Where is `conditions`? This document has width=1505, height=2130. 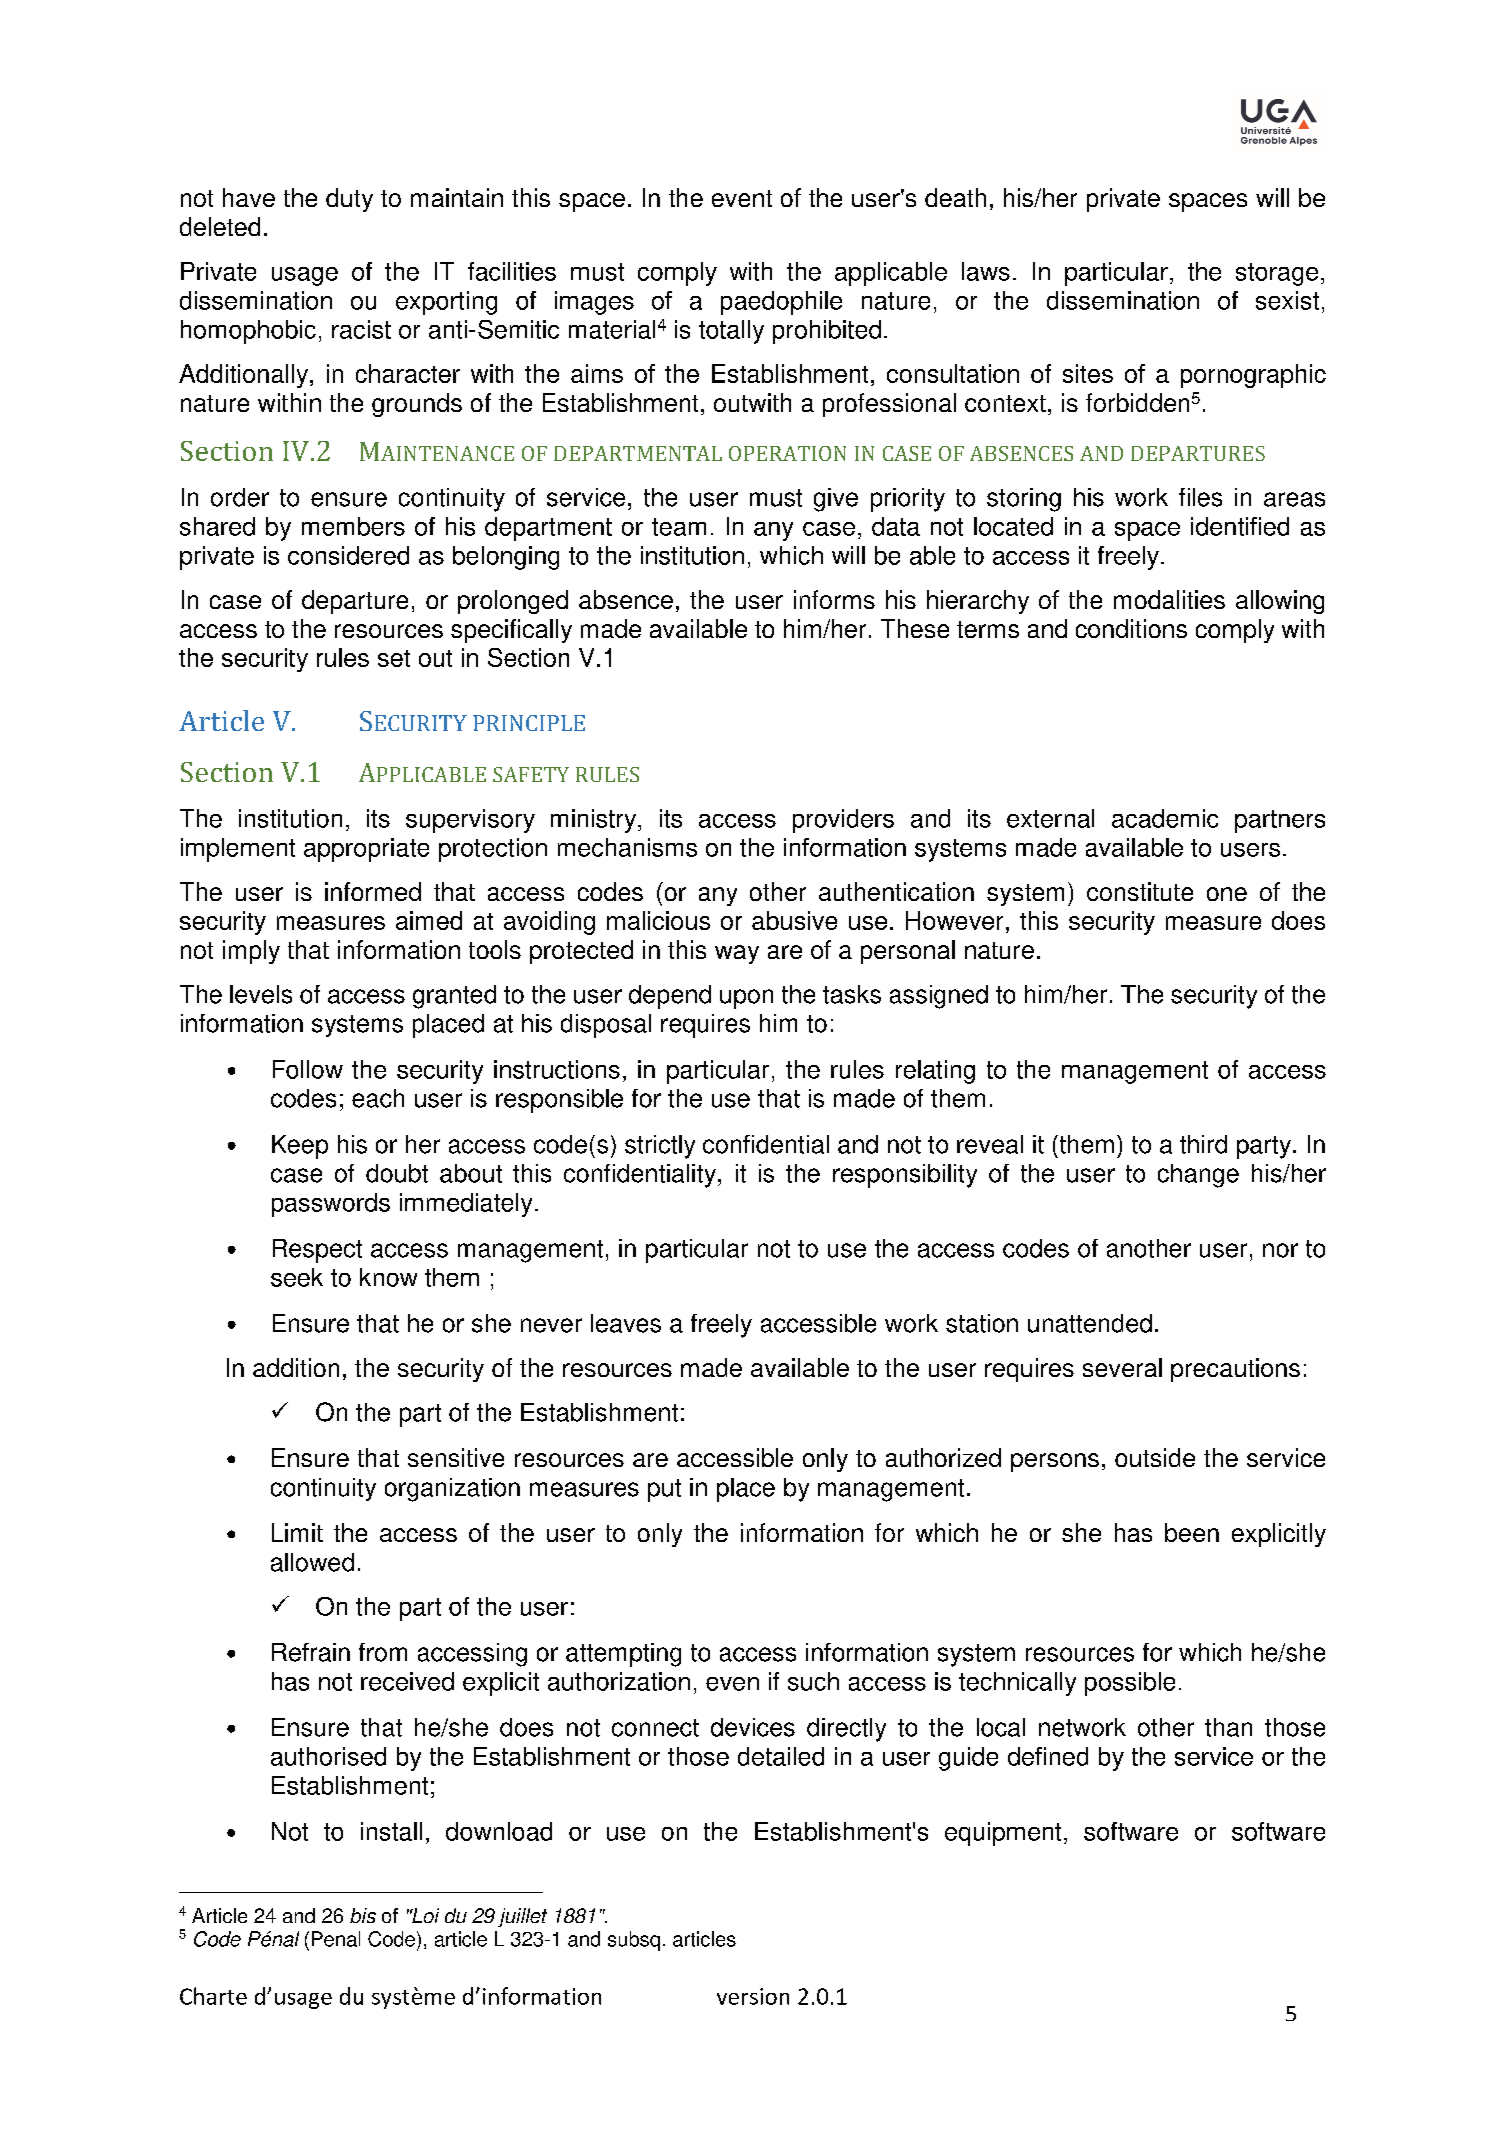 conditions is located at coordinates (1131, 628).
